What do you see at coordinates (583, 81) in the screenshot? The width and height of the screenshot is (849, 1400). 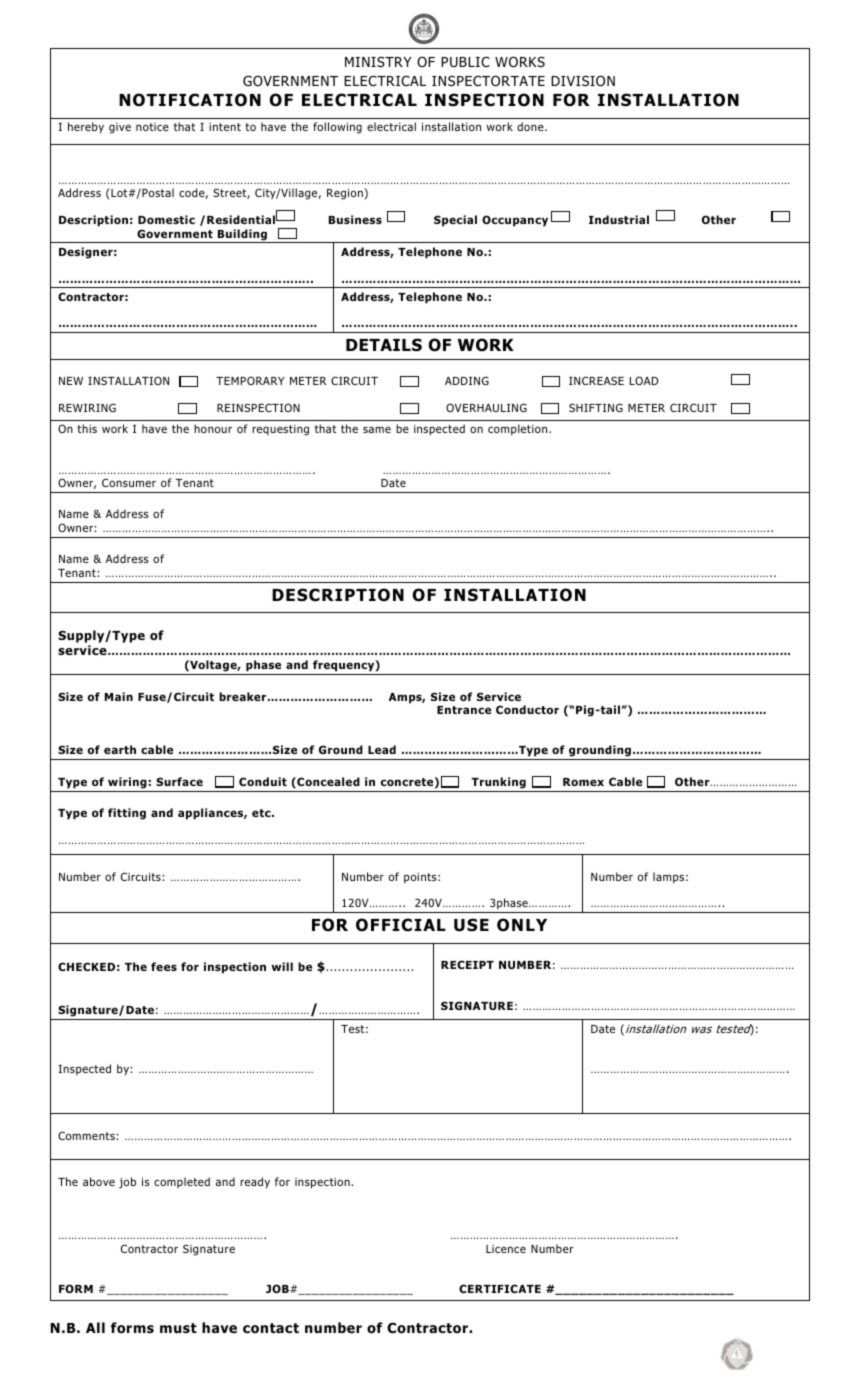 I see `DIVISION` at bounding box center [583, 81].
